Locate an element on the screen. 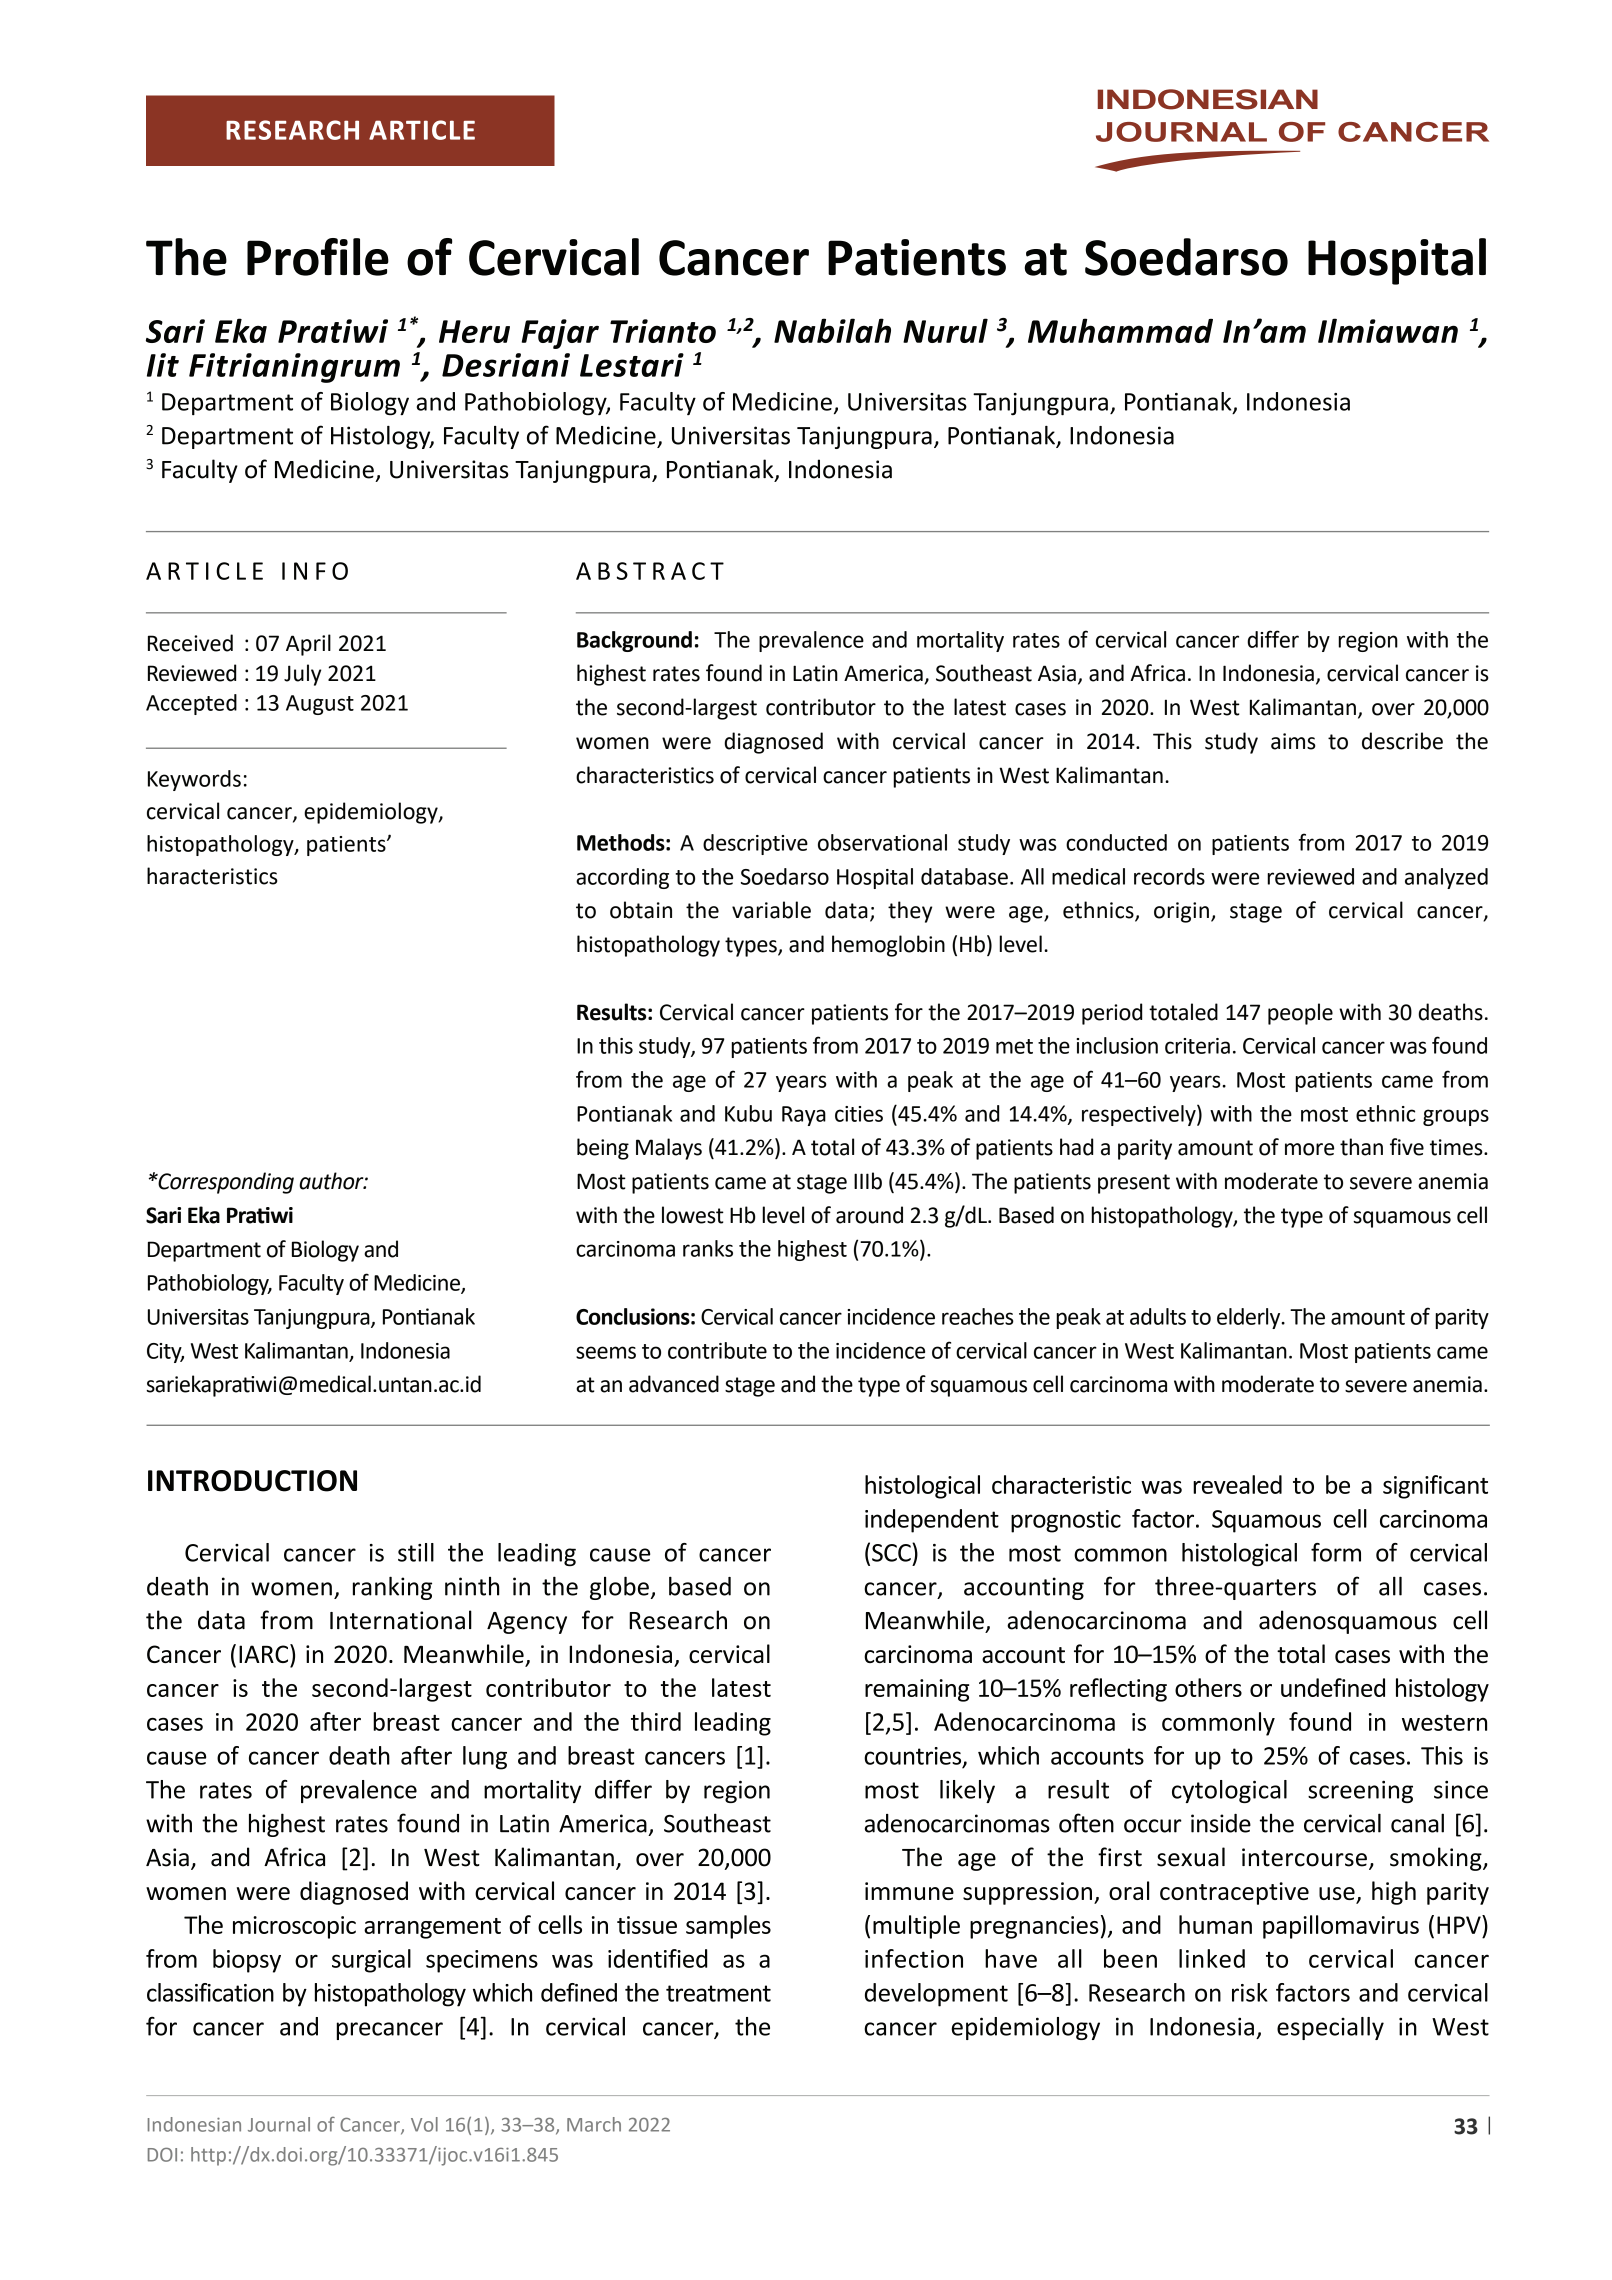 Image resolution: width=1612 pixels, height=2280 pixels. INTRODUCTION is located at coordinates (252, 1481).
